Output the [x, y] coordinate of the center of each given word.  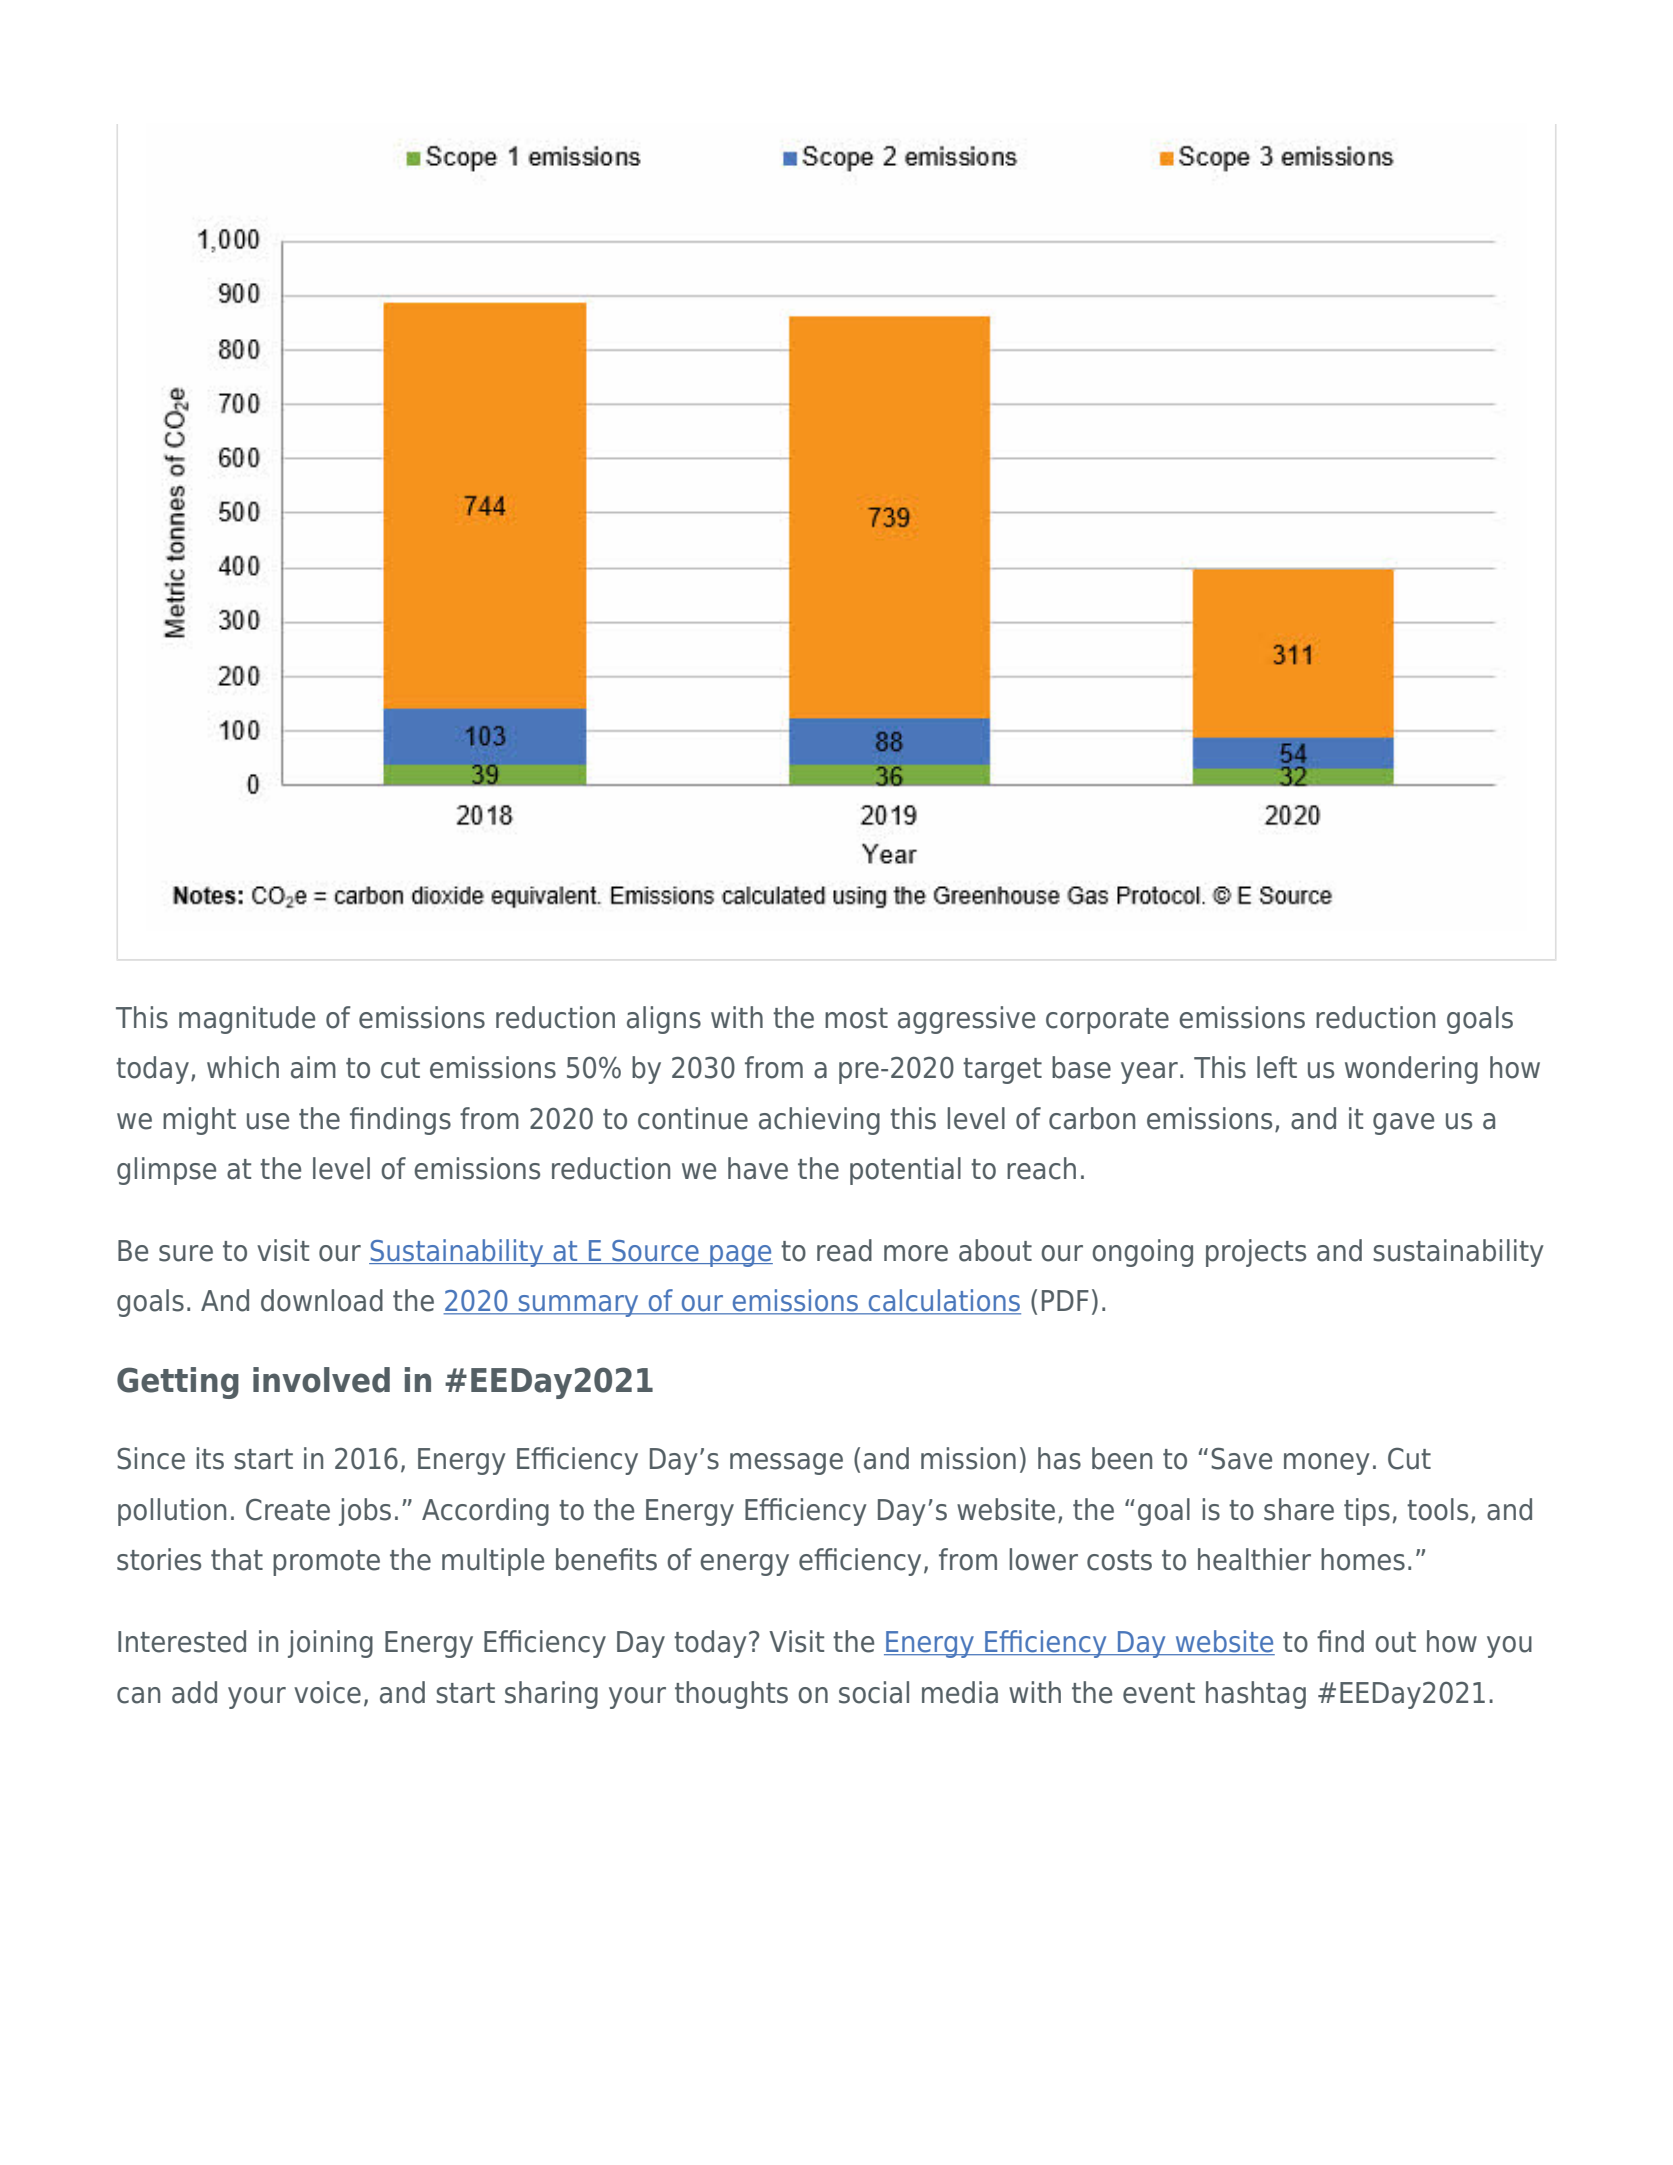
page [740, 1256]
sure [186, 1253]
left [1277, 1067]
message [786, 1464]
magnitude [247, 1020]
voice [327, 1692]
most [856, 1018]
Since [151, 1458]
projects [1256, 1253]
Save [1241, 1458]
